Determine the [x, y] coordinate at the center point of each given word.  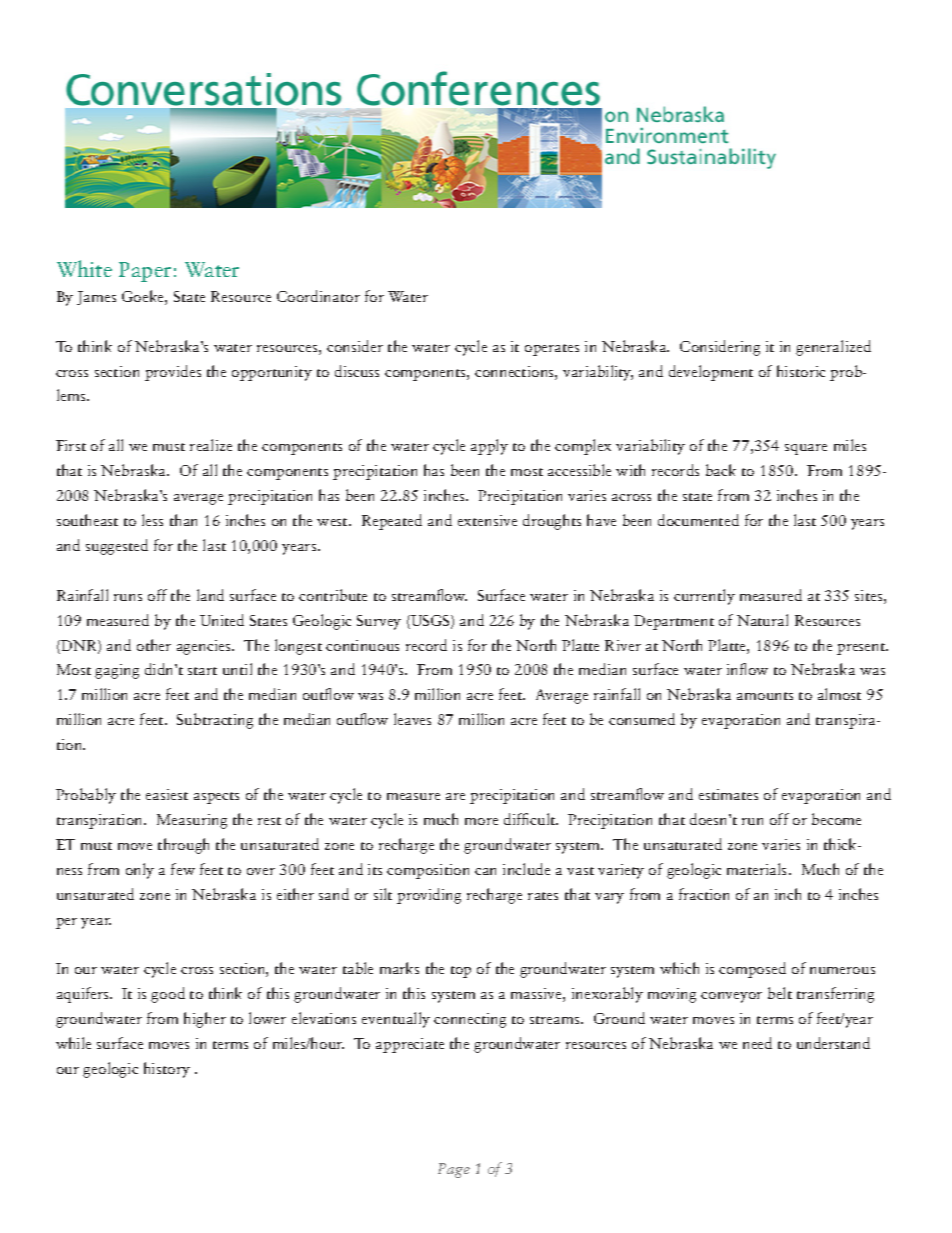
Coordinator [318, 296]
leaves [412, 719]
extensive [487, 520]
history [167, 1070]
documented [698, 520]
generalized [833, 348]
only [140, 871]
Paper [145, 272]
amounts [765, 696]
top [461, 972]
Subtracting [215, 721]
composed [752, 970]
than [183, 520]
